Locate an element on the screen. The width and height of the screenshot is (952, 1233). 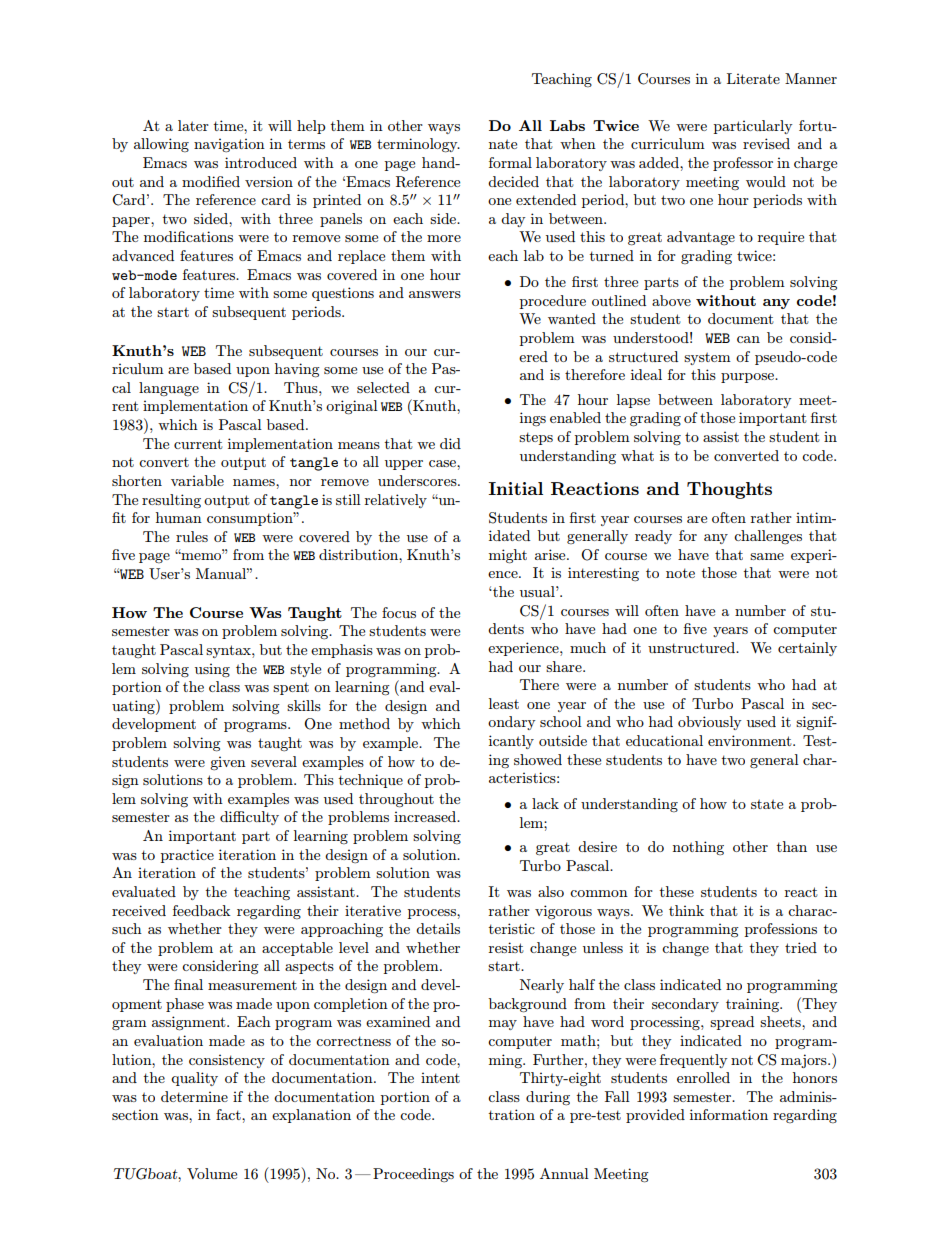
fact is located at coordinates (229, 1114).
